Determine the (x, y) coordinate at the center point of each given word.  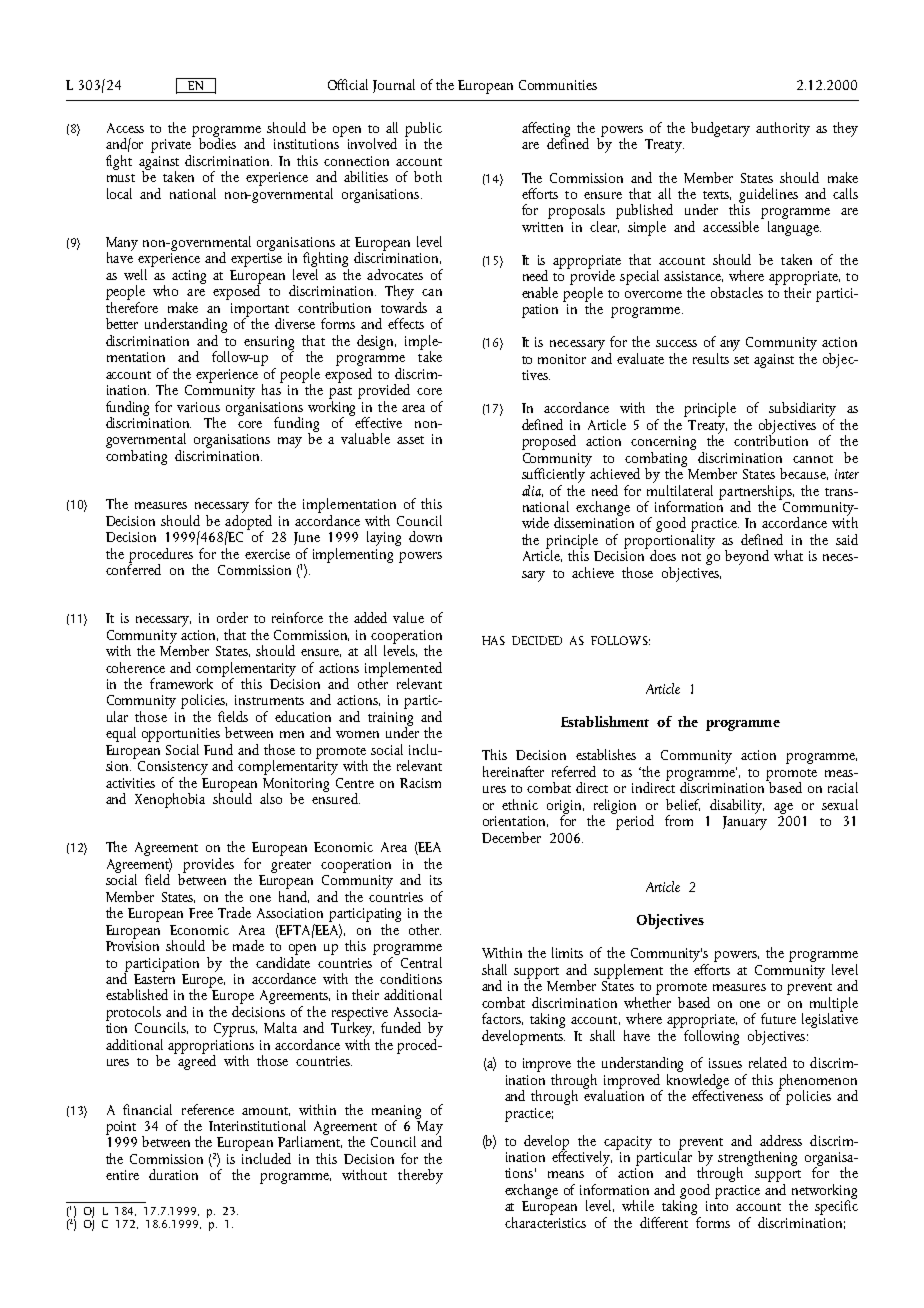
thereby (420, 1176)
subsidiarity (802, 411)
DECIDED (537, 640)
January (745, 823)
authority (783, 129)
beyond (747, 557)
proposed (549, 442)
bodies (217, 142)
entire (122, 1175)
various (198, 407)
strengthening (757, 1159)
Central (420, 961)
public (423, 130)
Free (201, 913)
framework (181, 683)
